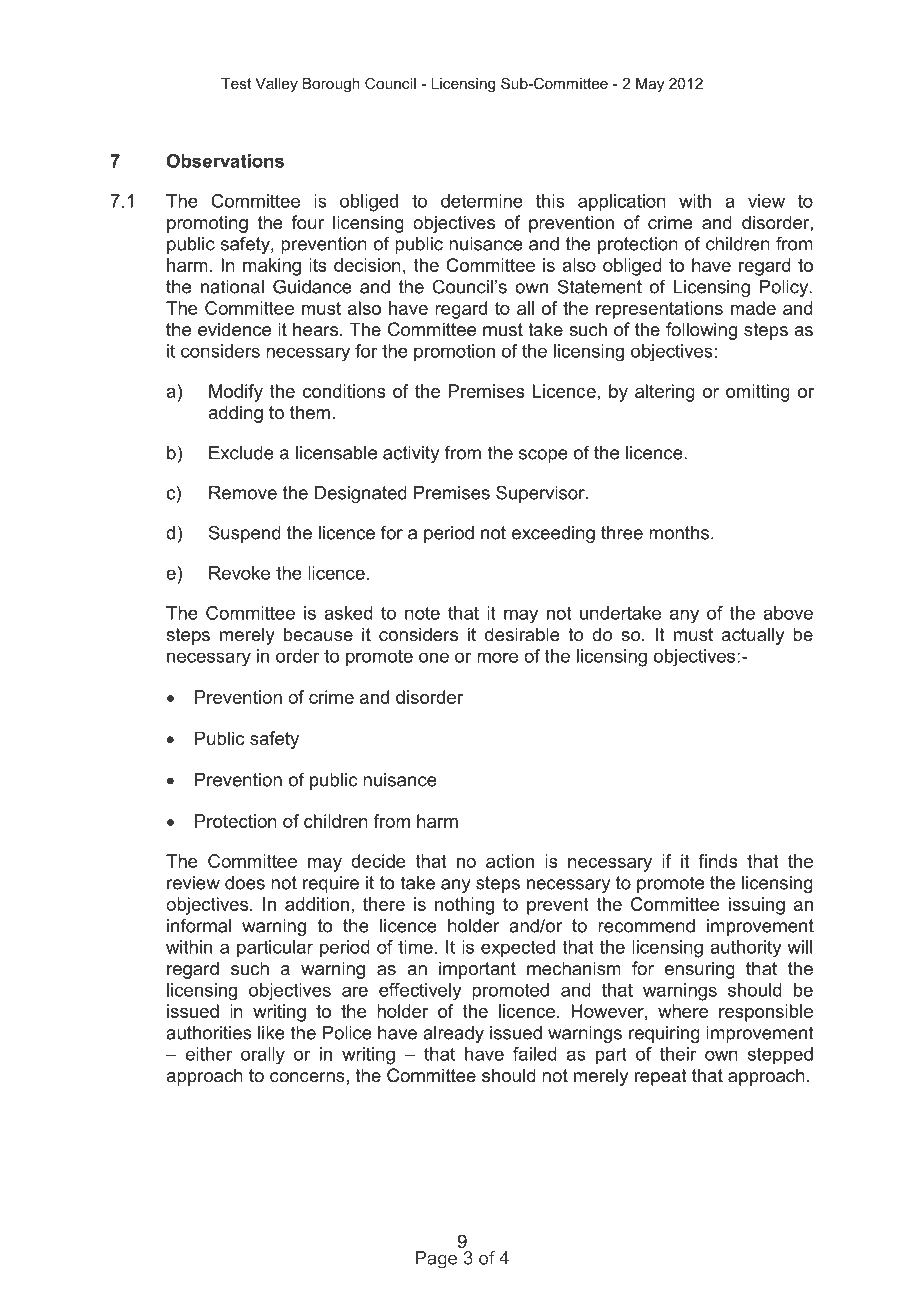 This screenshot has height=1308, width=924. Describe the element at coordinates (622, 203) in the screenshot. I see `application` at that location.
